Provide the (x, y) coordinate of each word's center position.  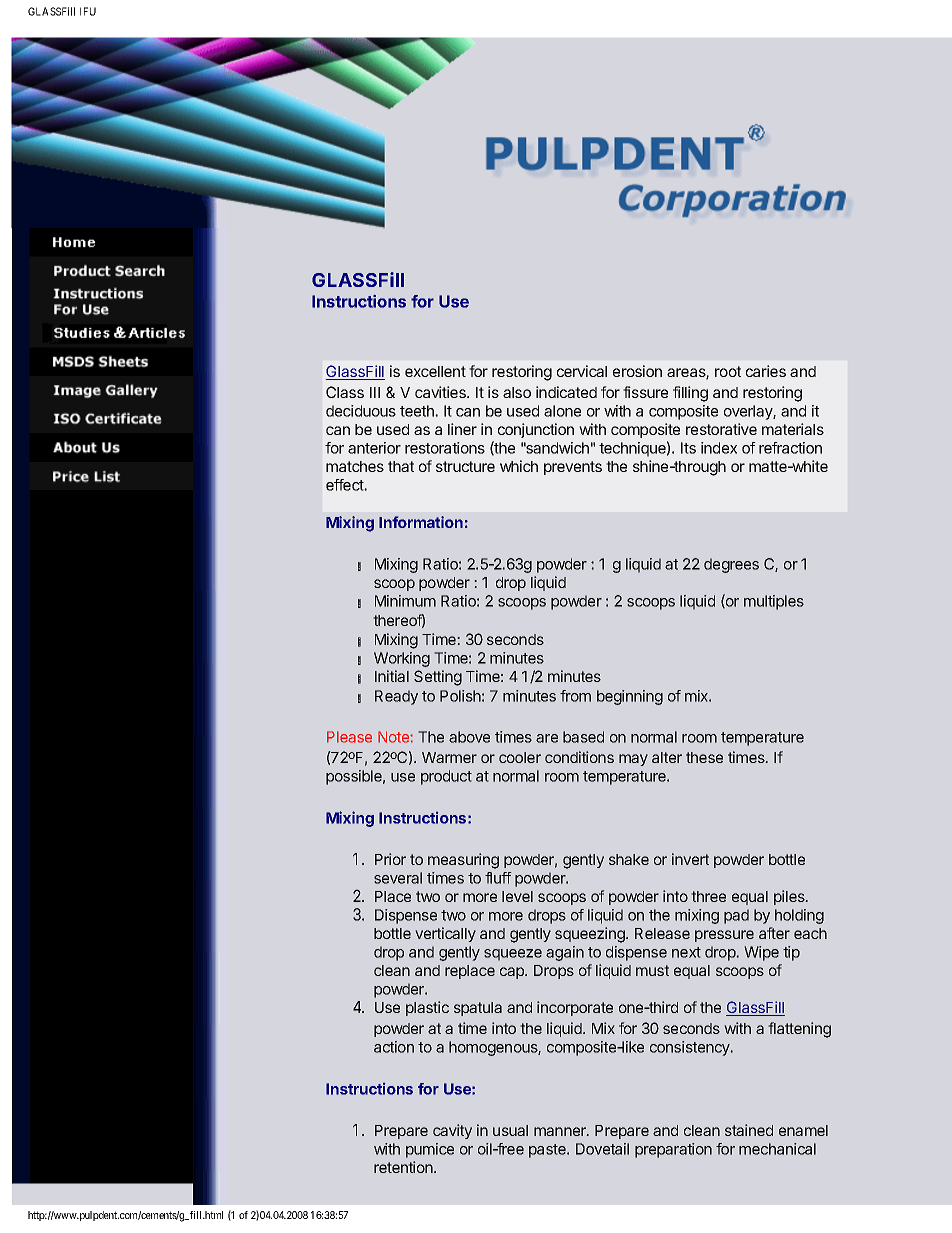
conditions (579, 757)
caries (766, 371)
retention (404, 1167)
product (446, 777)
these (704, 757)
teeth (418, 411)
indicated (566, 392)
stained (749, 1130)
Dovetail (602, 1149)
